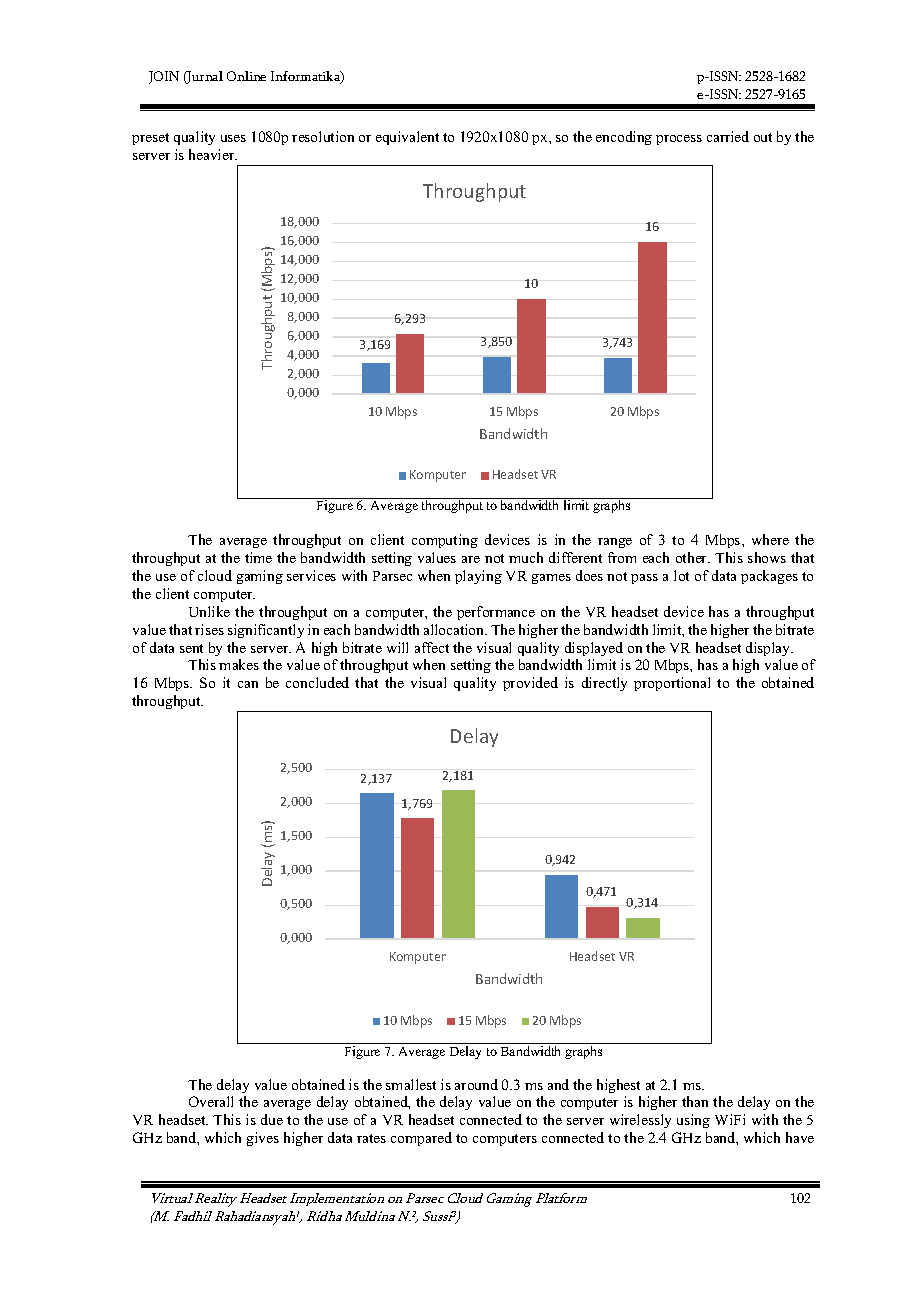  Describe the element at coordinates (728, 136) in the image. I see `carried` at that location.
